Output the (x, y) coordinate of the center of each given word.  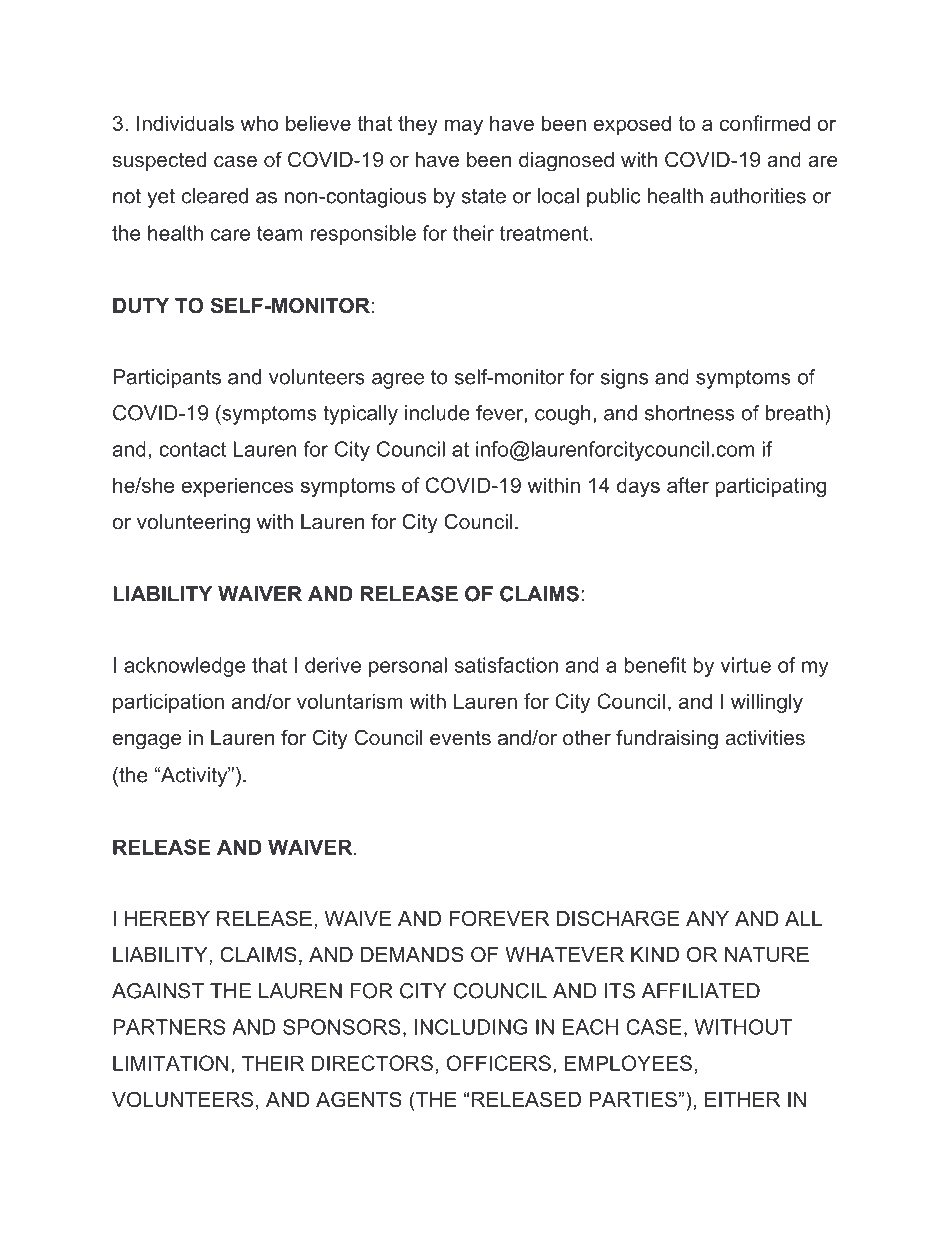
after (688, 485)
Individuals (185, 123)
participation (168, 703)
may (464, 127)
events (460, 738)
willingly (767, 703)
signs (624, 379)
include (437, 413)
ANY (707, 918)
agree (398, 381)
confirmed (765, 123)
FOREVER (499, 918)
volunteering (193, 524)
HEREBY (167, 918)
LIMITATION (170, 1063)
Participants (167, 379)
